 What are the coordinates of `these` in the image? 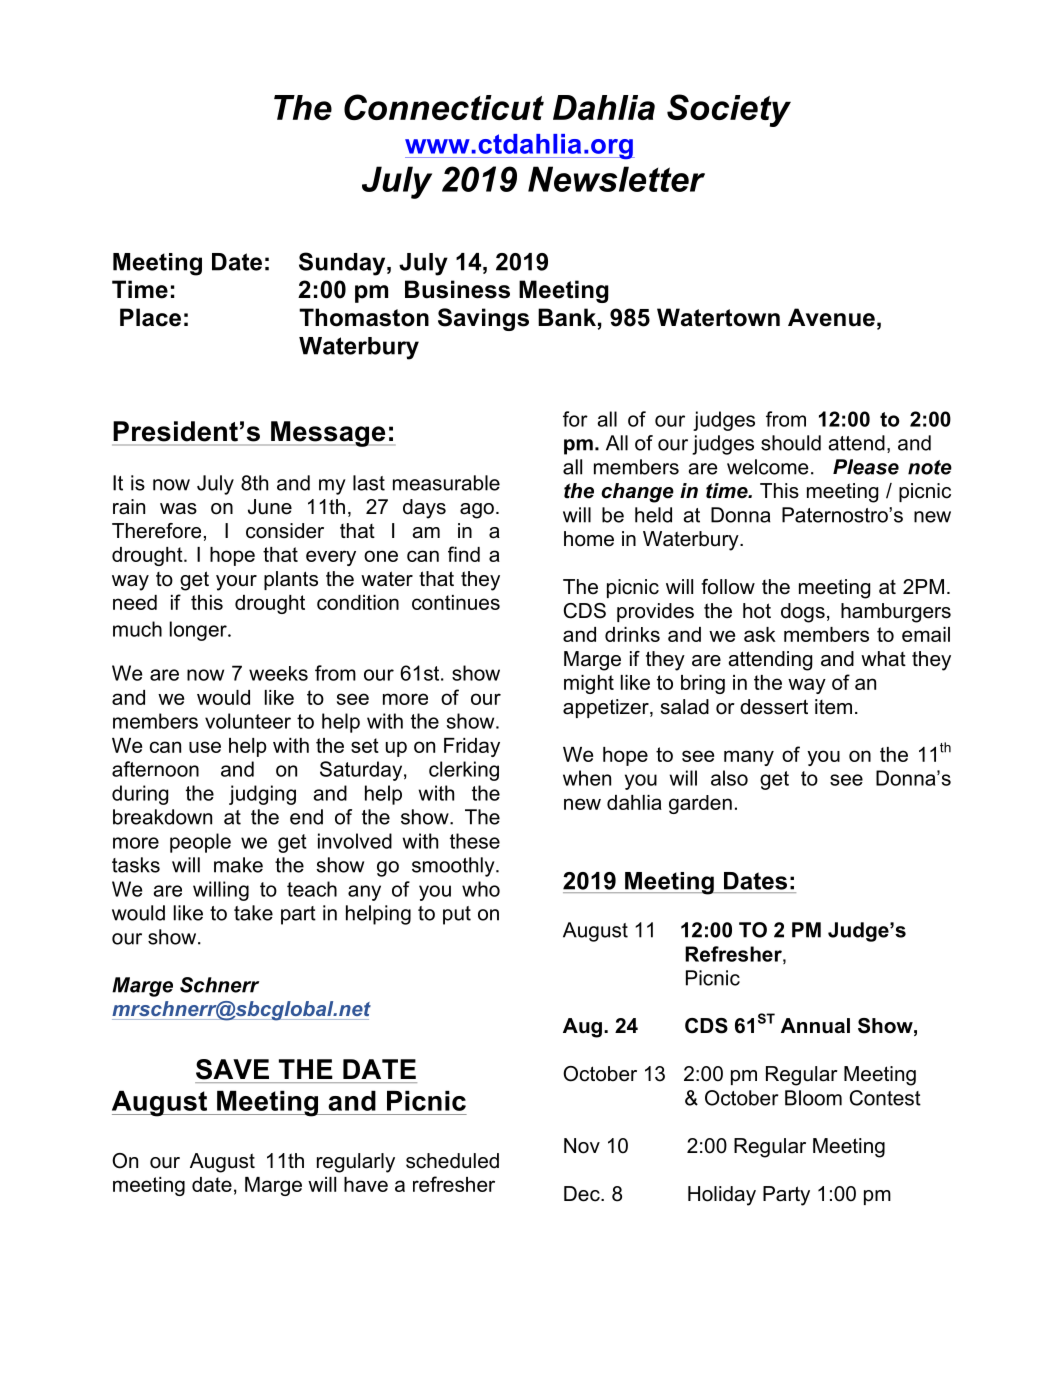 It's located at (475, 841).
